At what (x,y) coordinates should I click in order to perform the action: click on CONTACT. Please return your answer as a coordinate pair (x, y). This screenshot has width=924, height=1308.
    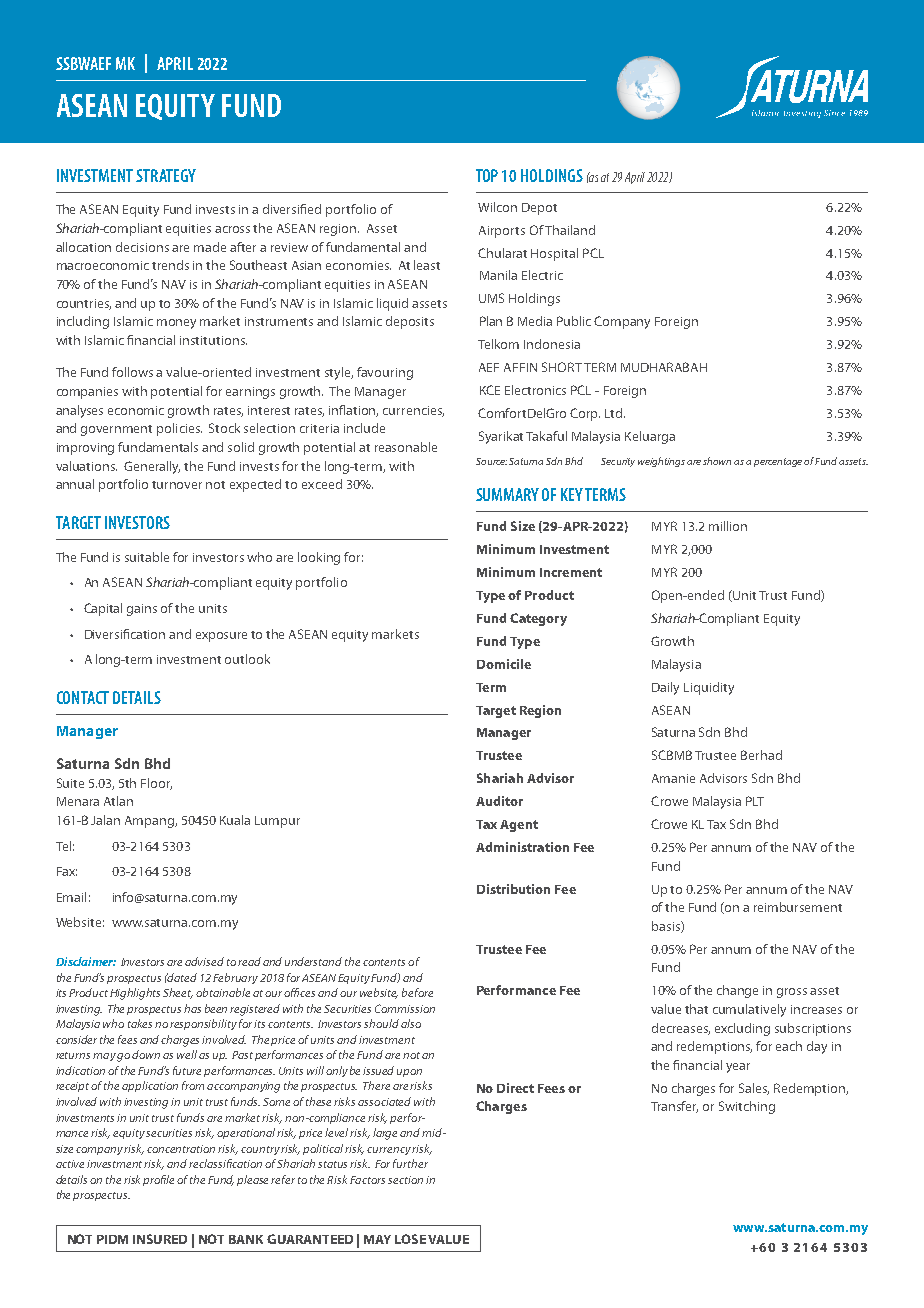
    Looking at the image, I should click on (83, 697).
